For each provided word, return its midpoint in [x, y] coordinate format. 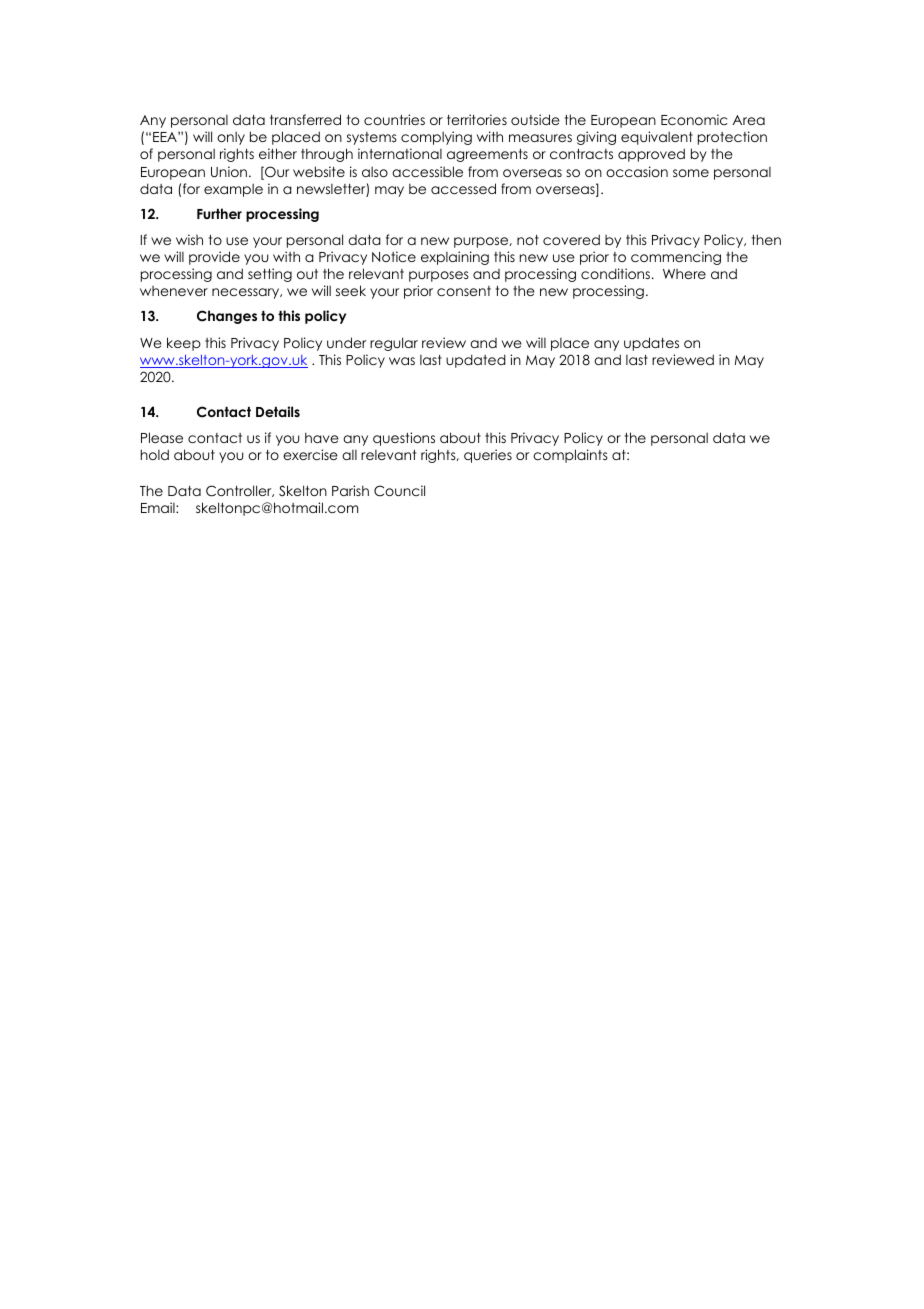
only [231, 138]
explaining [455, 258]
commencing [676, 258]
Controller [240, 491]
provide [214, 258]
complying [436, 138]
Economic [694, 119]
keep [184, 344]
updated [476, 361]
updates [651, 344]
